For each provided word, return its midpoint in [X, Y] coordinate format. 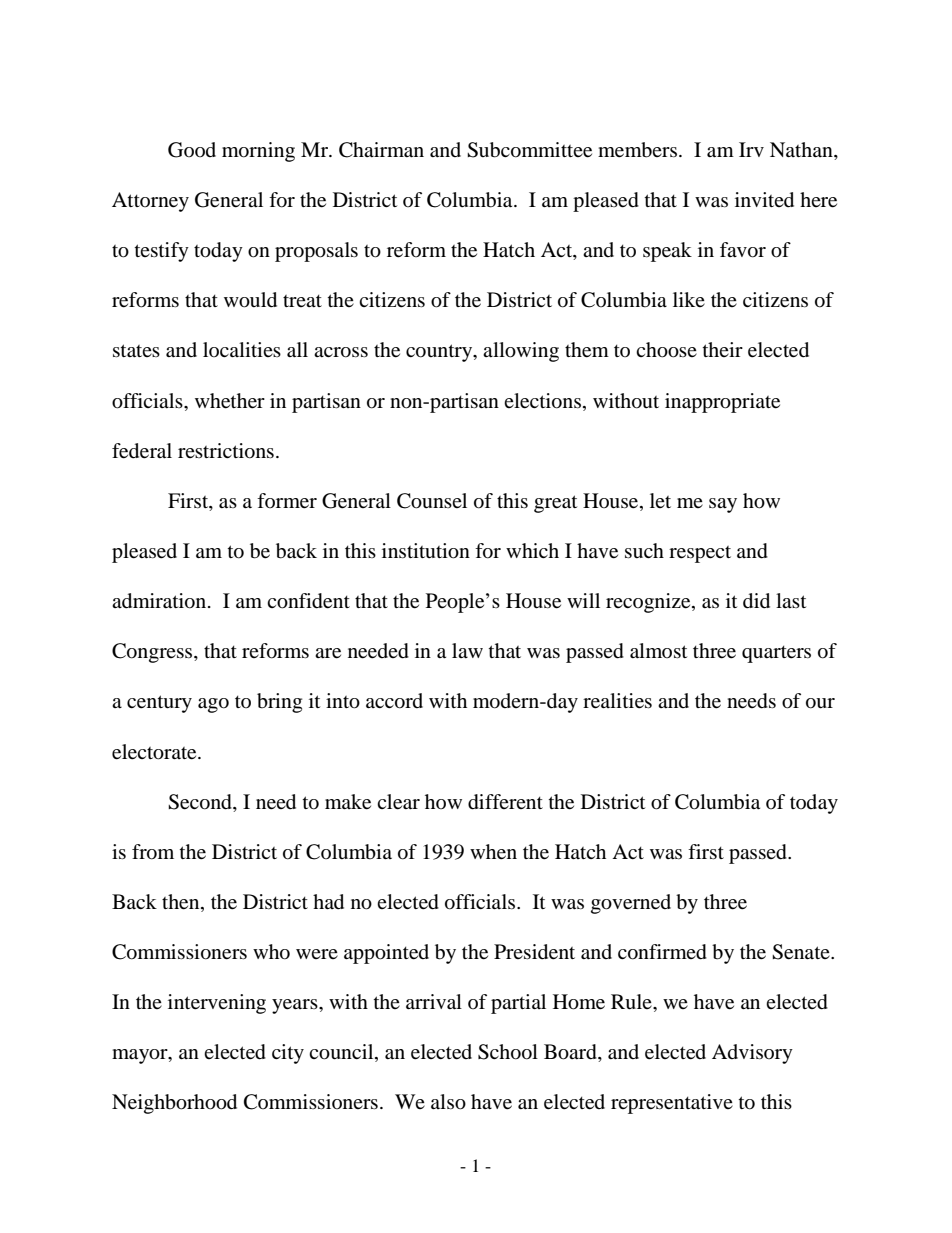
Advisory [752, 1054]
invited [764, 200]
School [508, 1052]
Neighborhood [174, 1104]
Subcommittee [529, 150]
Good [192, 150]
